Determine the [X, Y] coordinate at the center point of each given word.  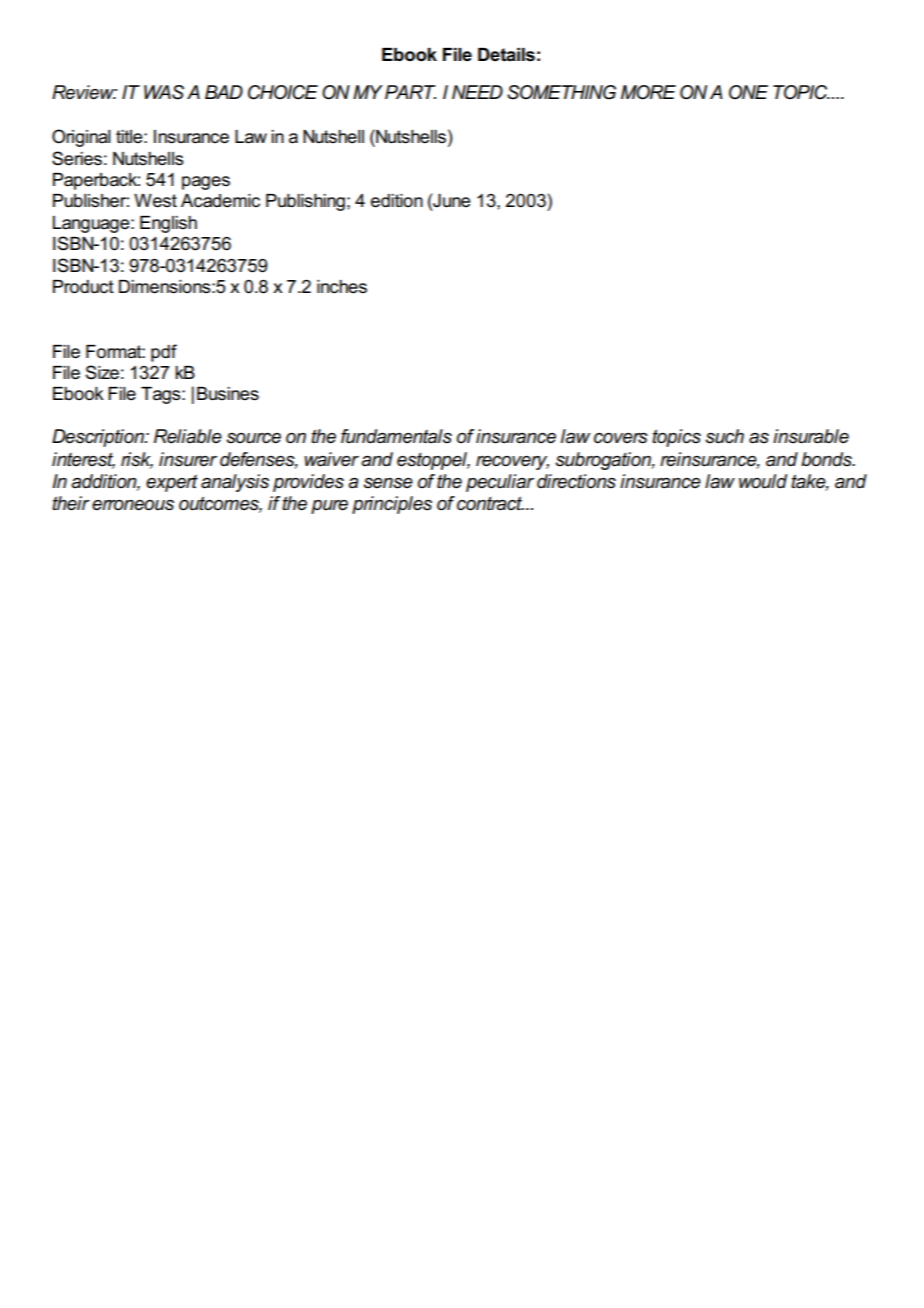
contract [490, 503]
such [724, 436]
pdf [164, 353]
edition [397, 201]
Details [506, 55]
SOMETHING [561, 92]
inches [342, 287]
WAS [164, 92]
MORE [648, 92]
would [763, 481]
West [155, 201]
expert [172, 483]
